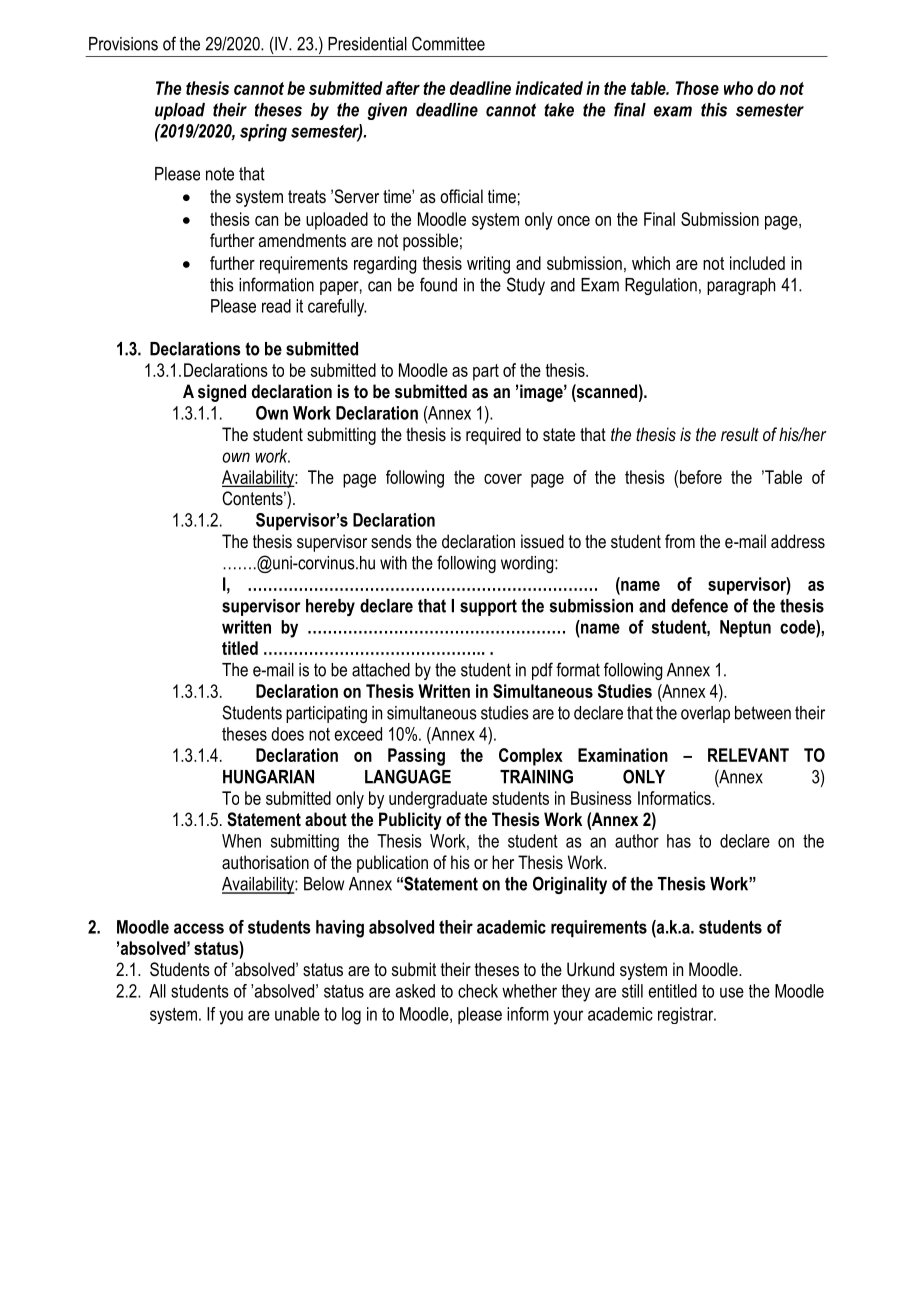 The image size is (924, 1308). I want to click on All, so click(157, 991).
